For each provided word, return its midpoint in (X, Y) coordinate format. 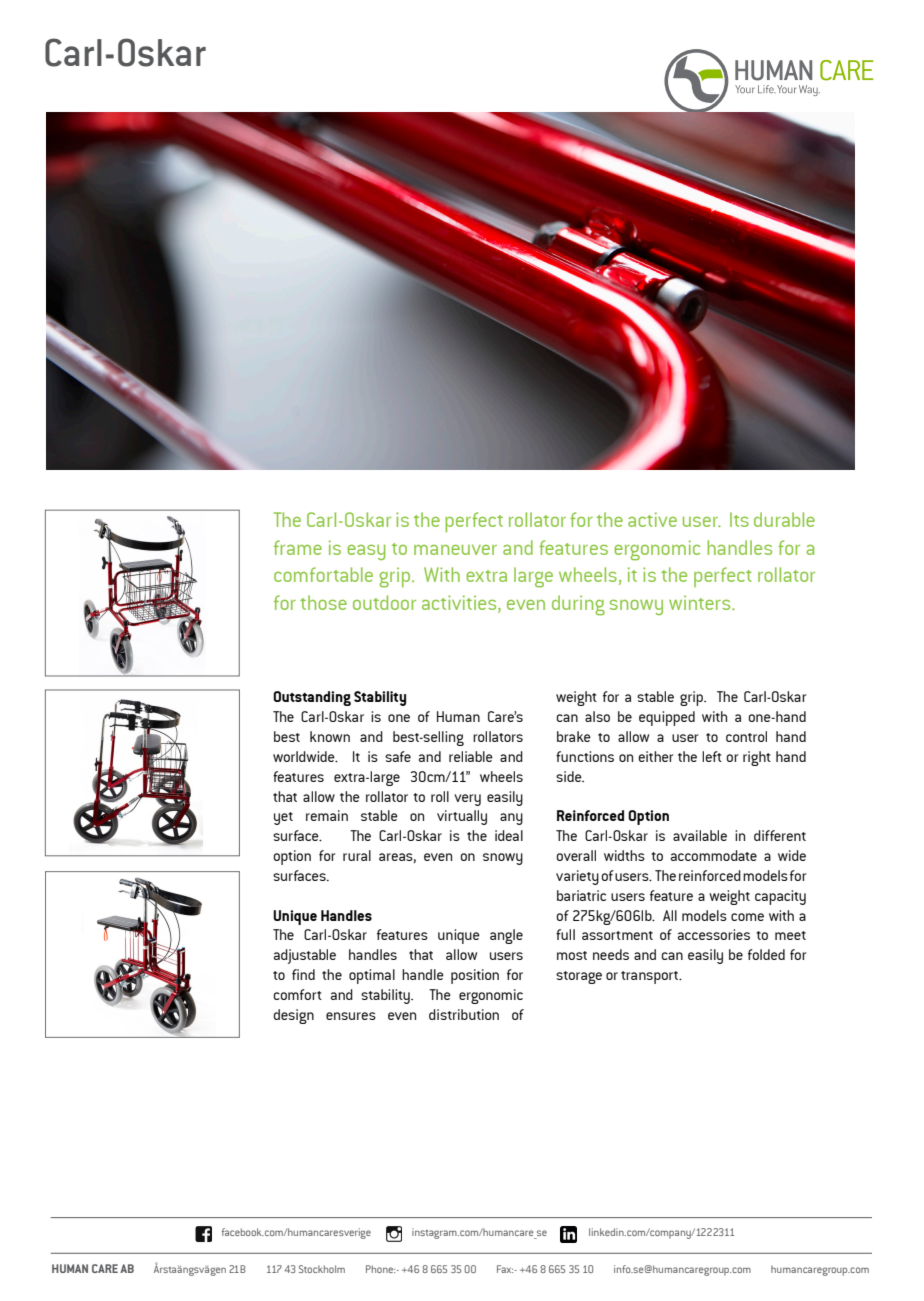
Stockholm (322, 1269)
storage (579, 977)
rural (357, 855)
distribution (464, 1014)
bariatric (581, 895)
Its (739, 519)
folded (766, 954)
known (330, 736)
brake (574, 736)
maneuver (455, 550)
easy (366, 552)
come (747, 917)
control (746, 736)
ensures (351, 1016)
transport (651, 977)
